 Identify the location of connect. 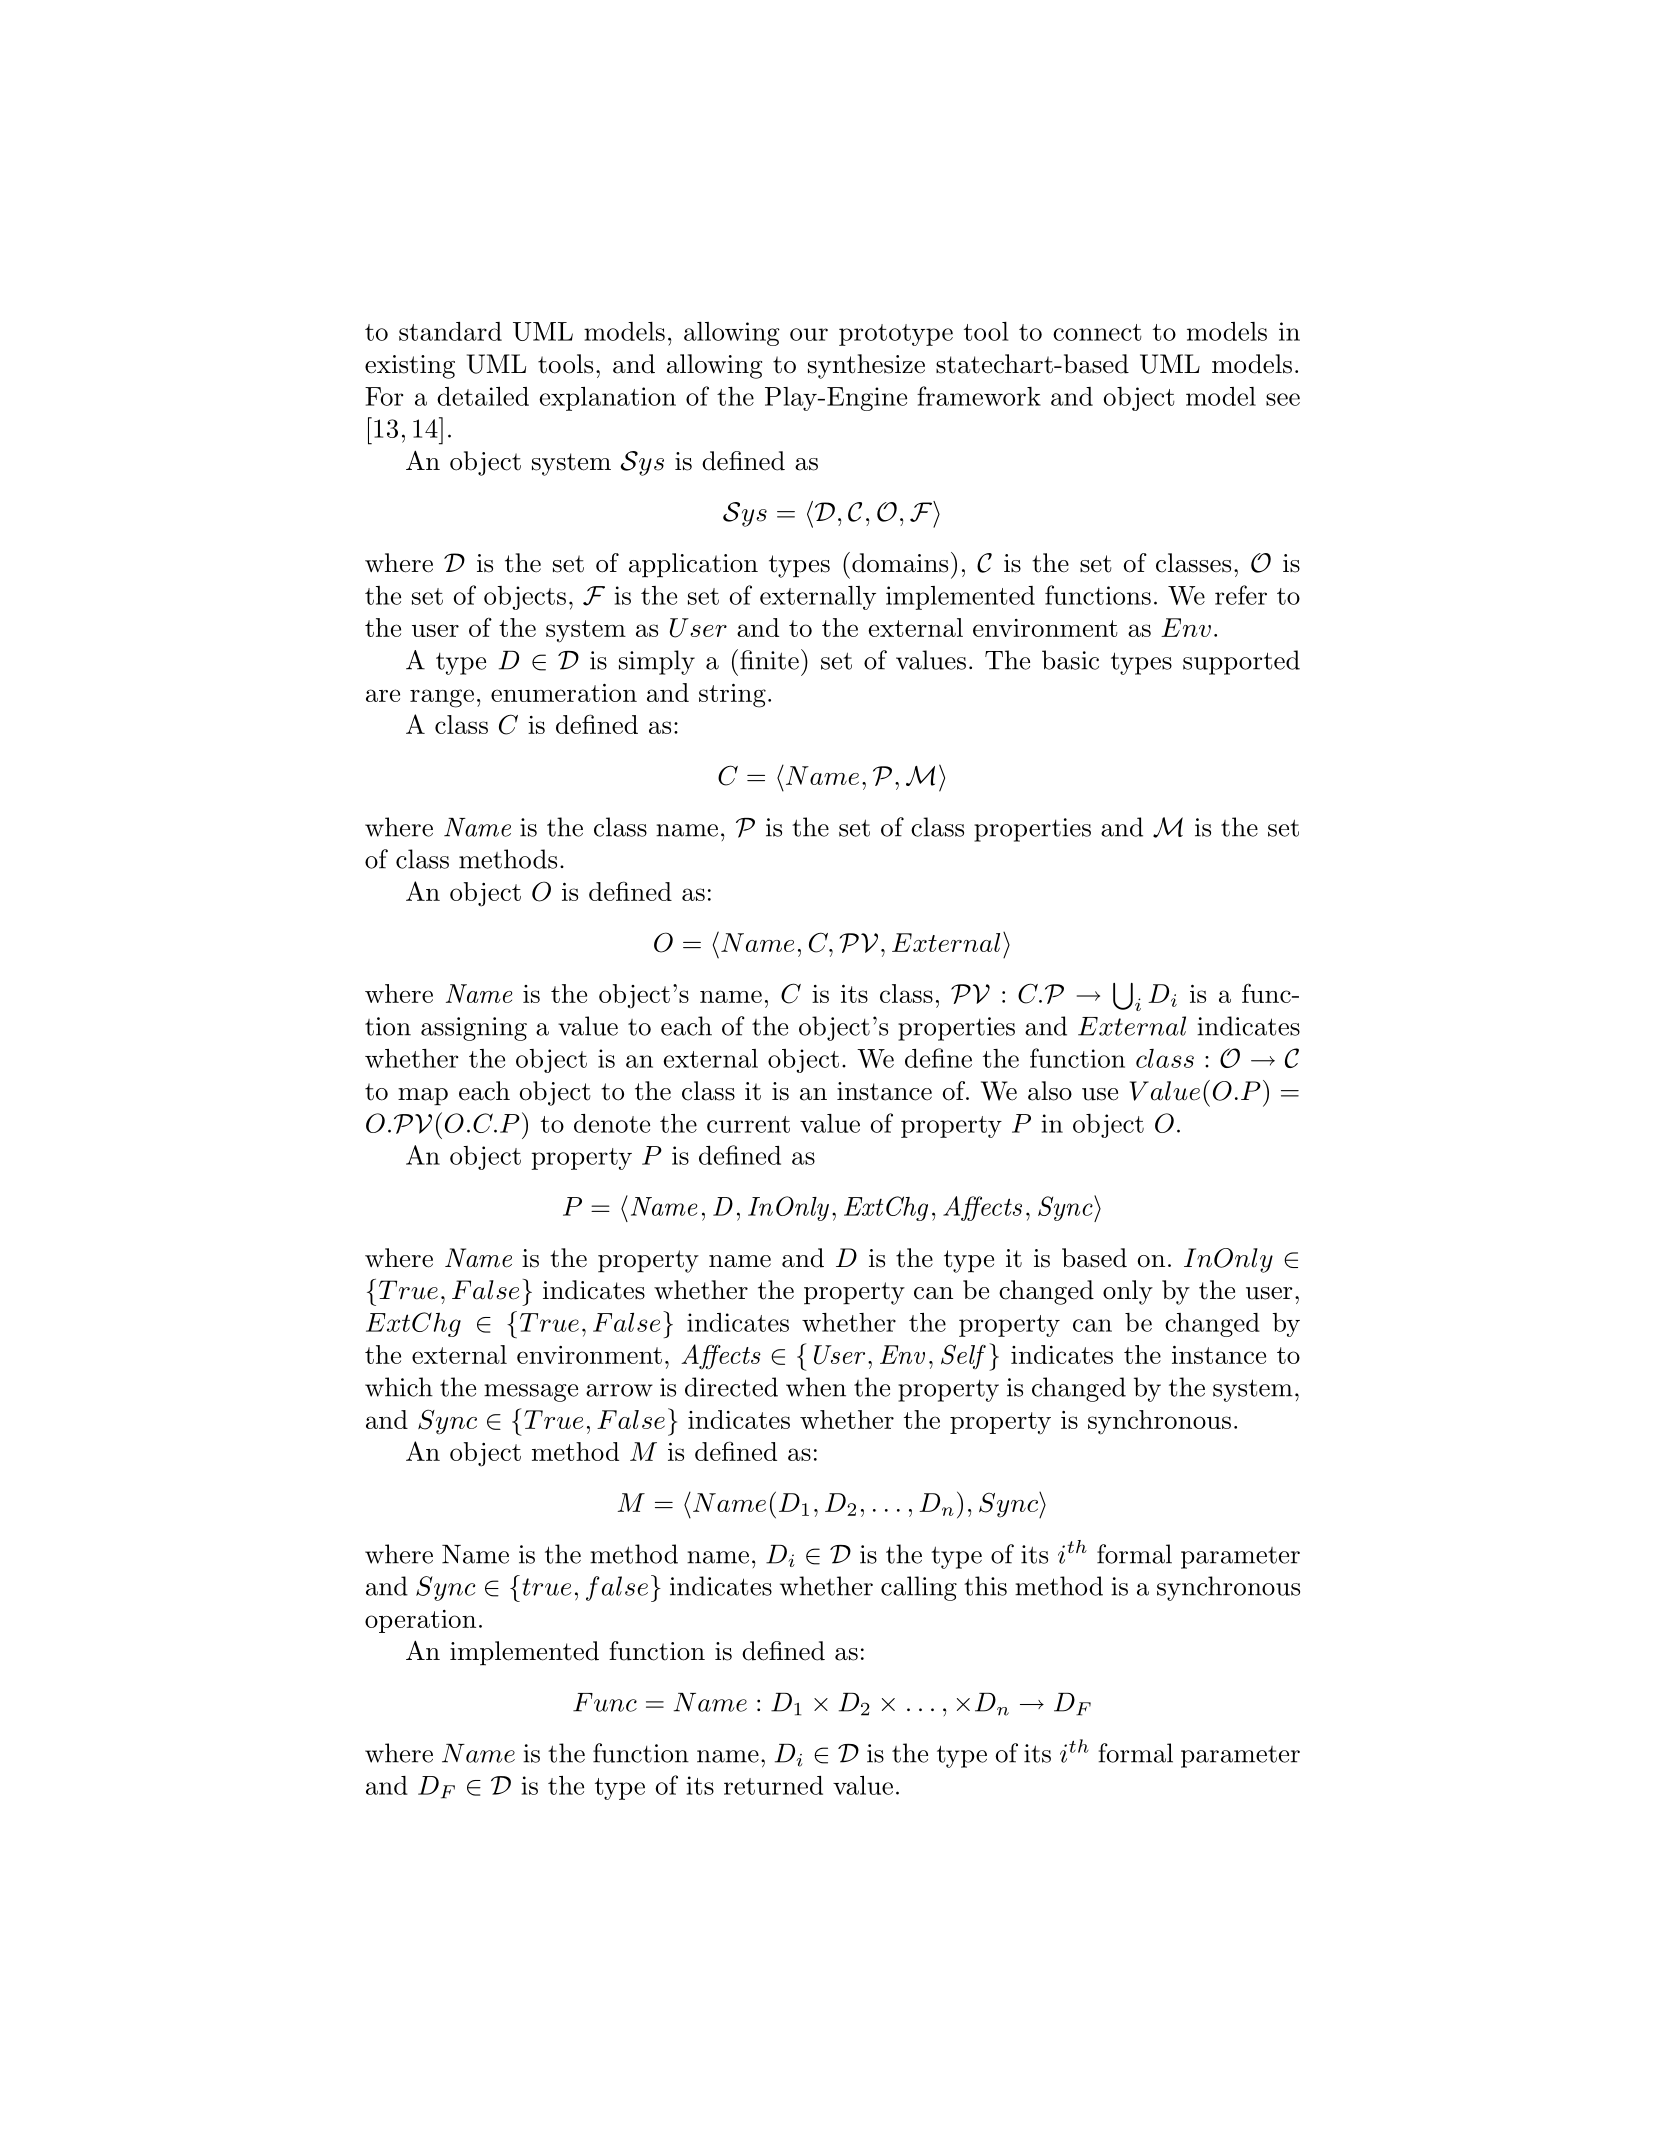
(1097, 332).
